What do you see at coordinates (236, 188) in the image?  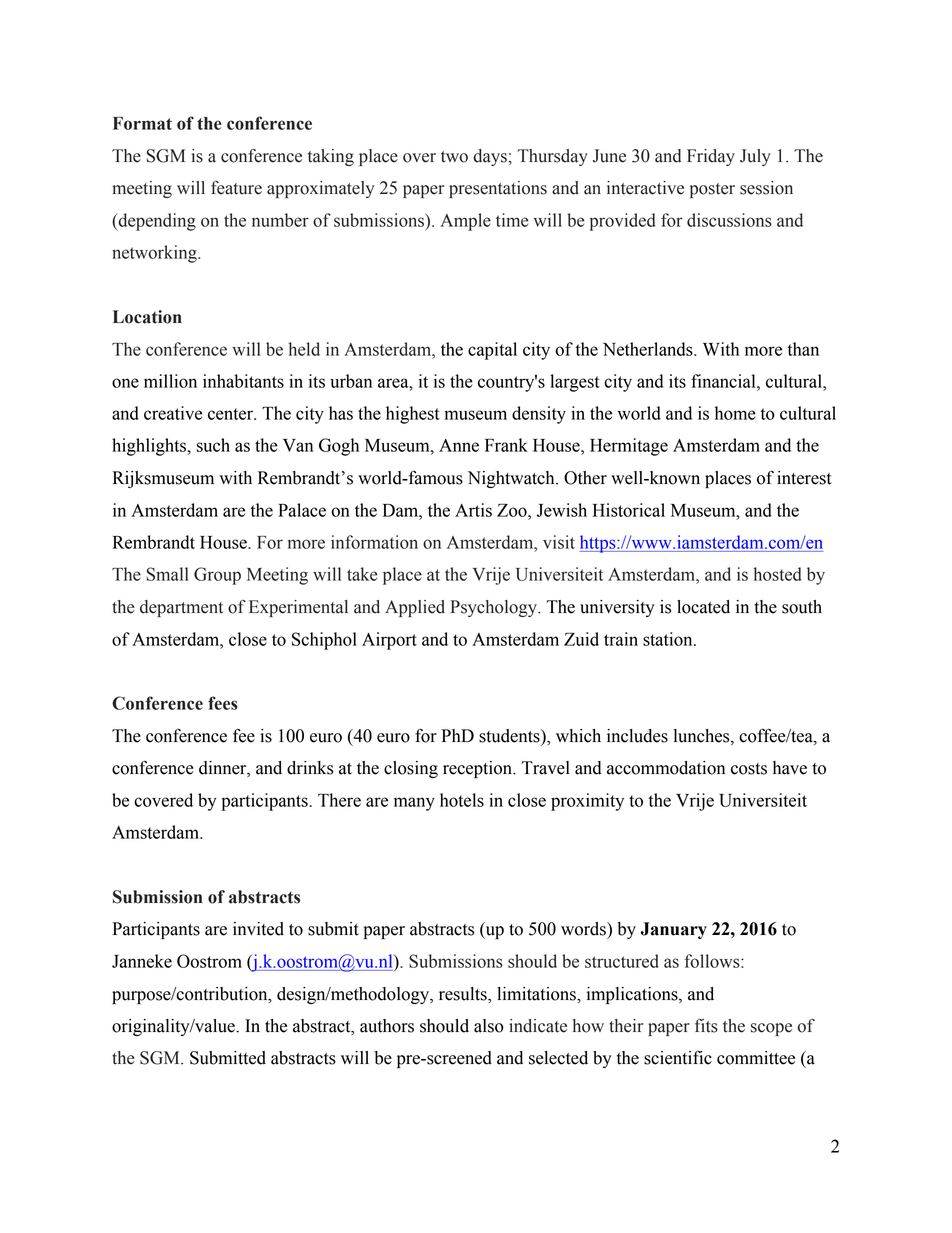 I see `feature` at bounding box center [236, 188].
